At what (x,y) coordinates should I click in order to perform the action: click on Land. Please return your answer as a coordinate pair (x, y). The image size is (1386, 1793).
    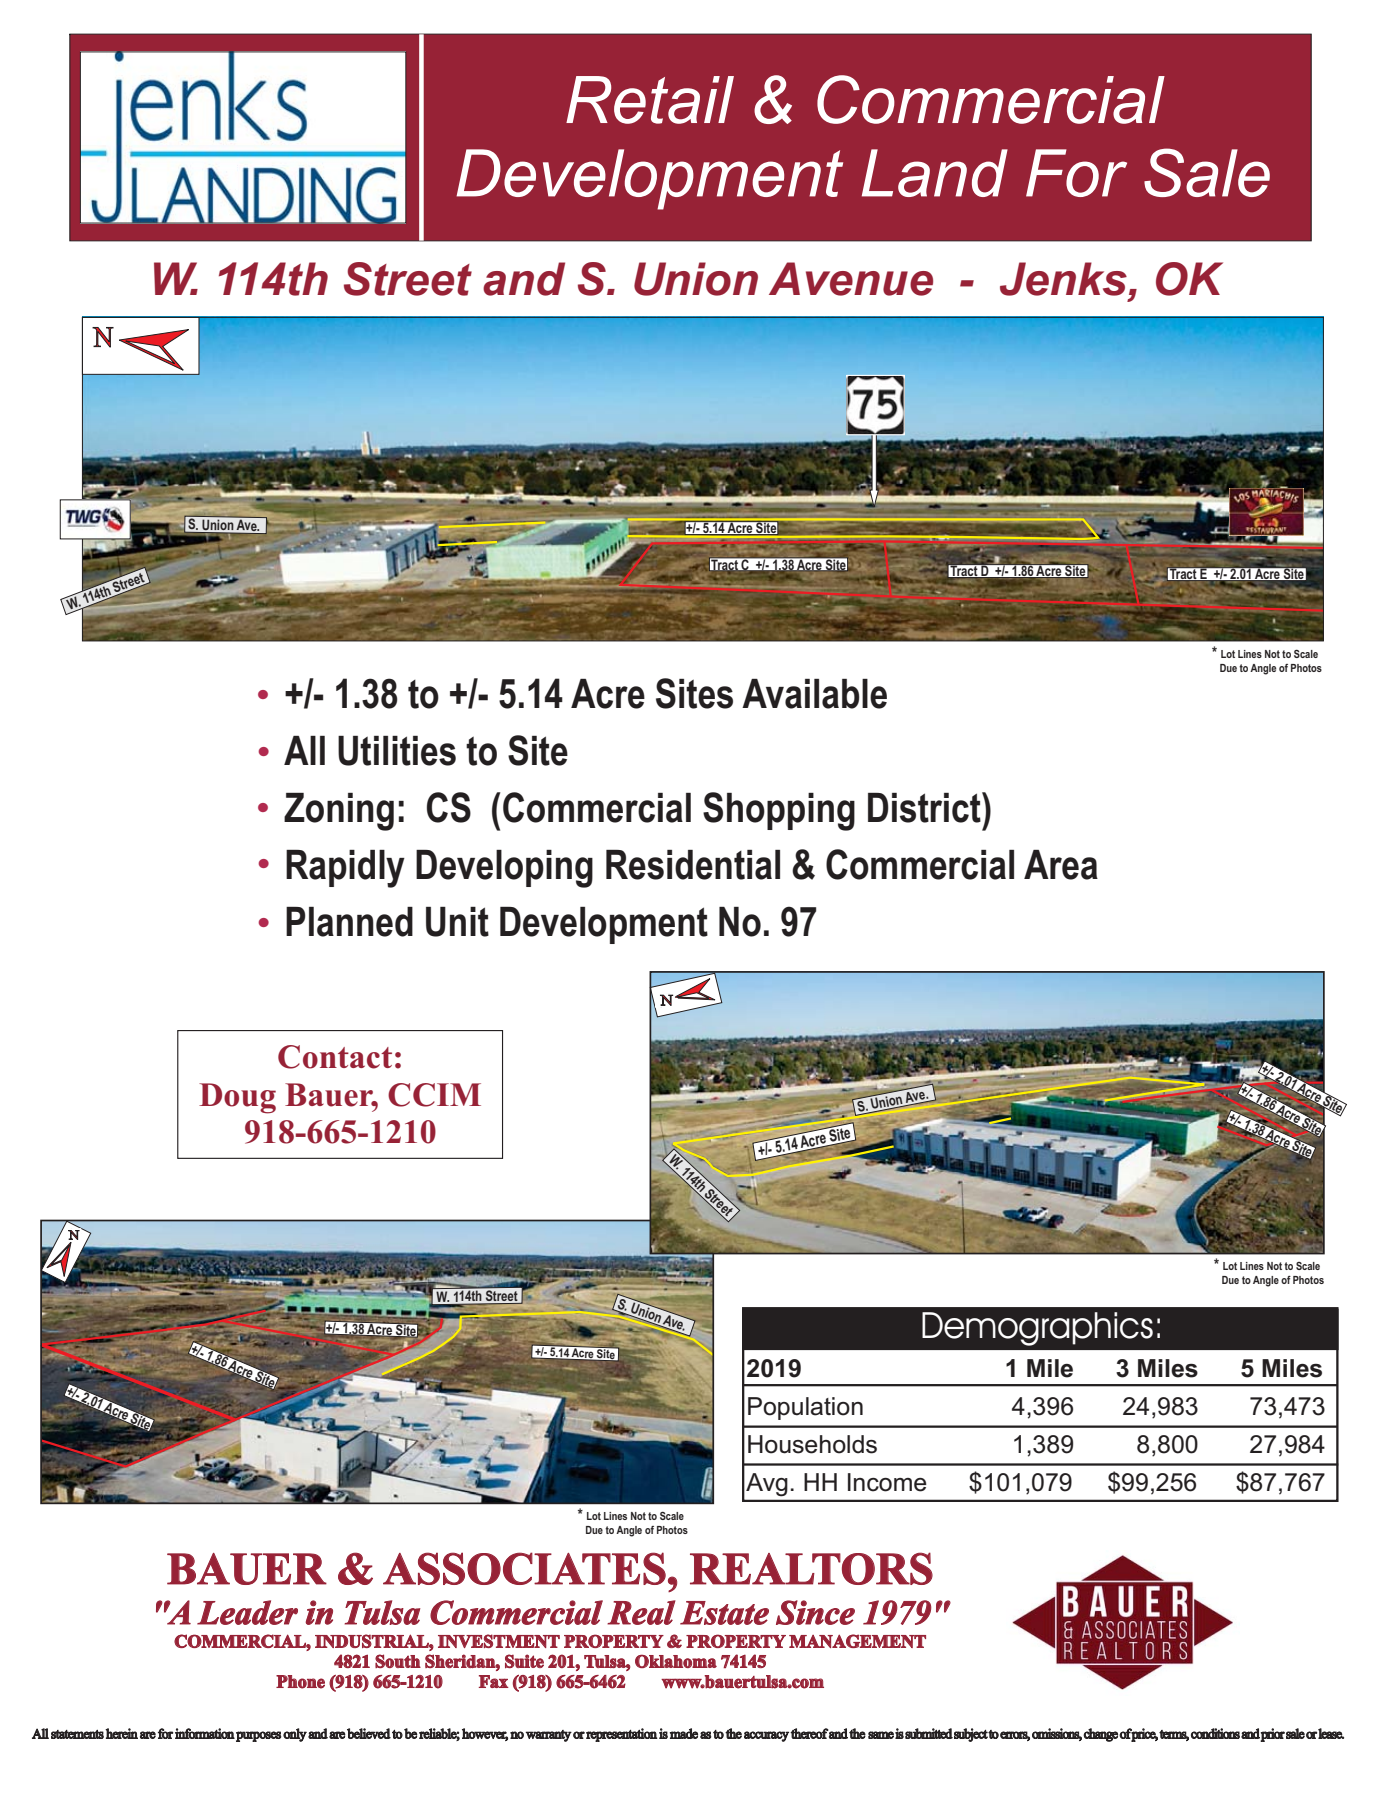
    Looking at the image, I should click on (935, 173).
